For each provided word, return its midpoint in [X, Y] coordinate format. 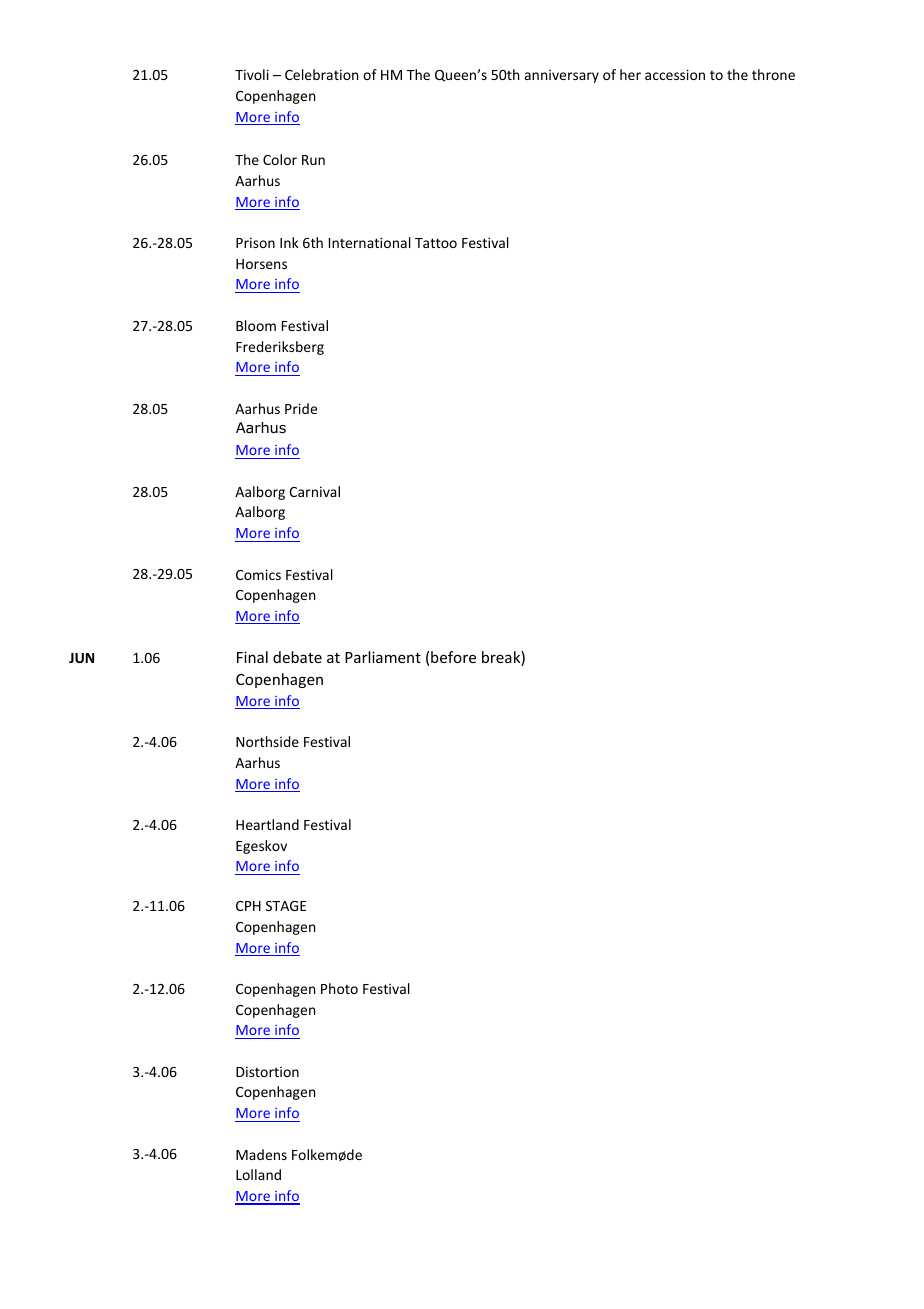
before [453, 657]
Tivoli [252, 74]
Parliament [383, 657]
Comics [258, 574]
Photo [339, 988]
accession [675, 74]
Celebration [321, 74]
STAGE [286, 906]
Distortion [267, 1071]
